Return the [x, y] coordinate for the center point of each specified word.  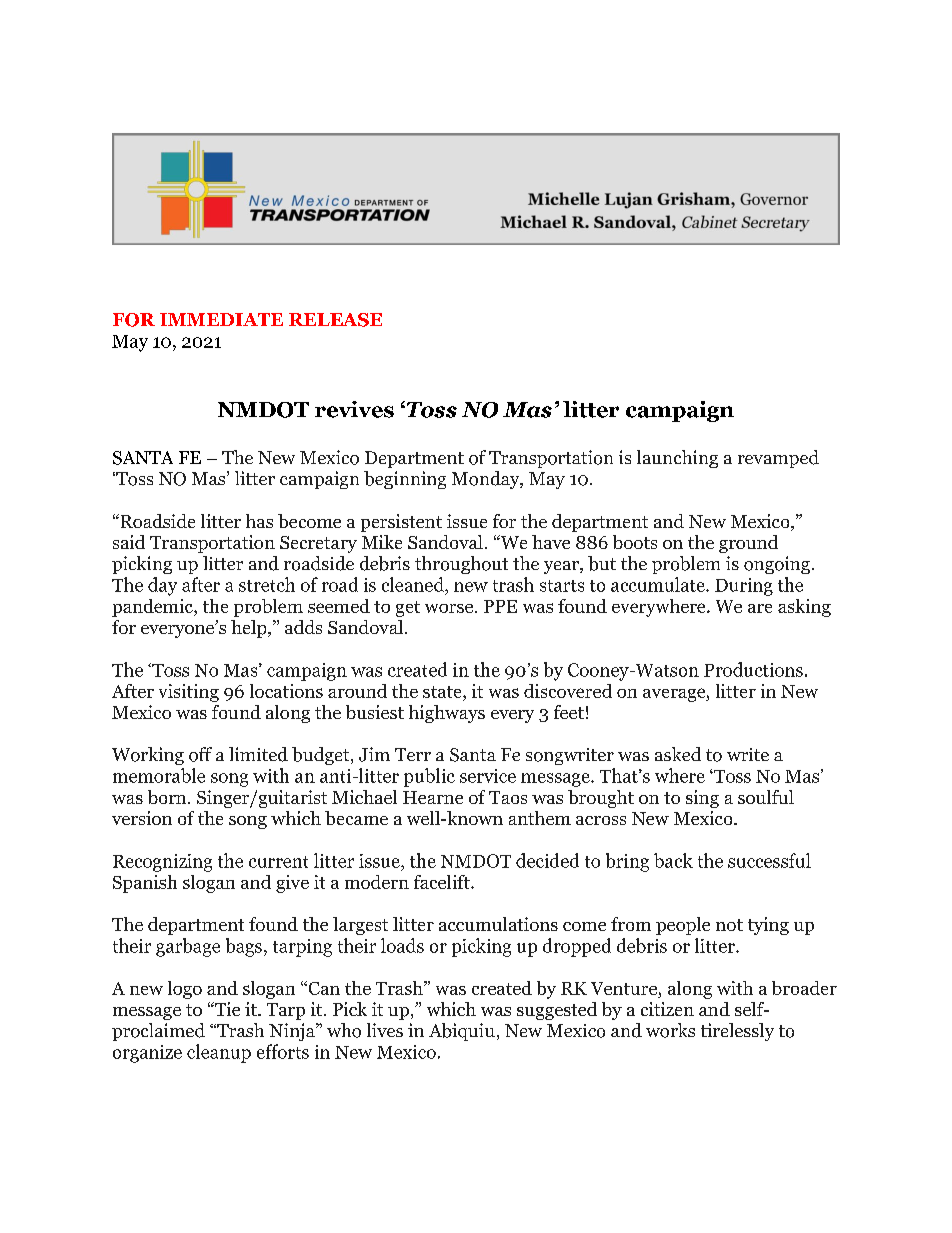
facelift [443, 882]
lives [385, 1030]
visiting [189, 693]
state [443, 692]
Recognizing [162, 863]
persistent [401, 523]
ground [748, 544]
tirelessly [737, 1032]
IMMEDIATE [221, 319]
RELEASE [335, 320]
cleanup [219, 1053]
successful [769, 860]
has [259, 521]
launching [677, 459]
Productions [753, 669]
